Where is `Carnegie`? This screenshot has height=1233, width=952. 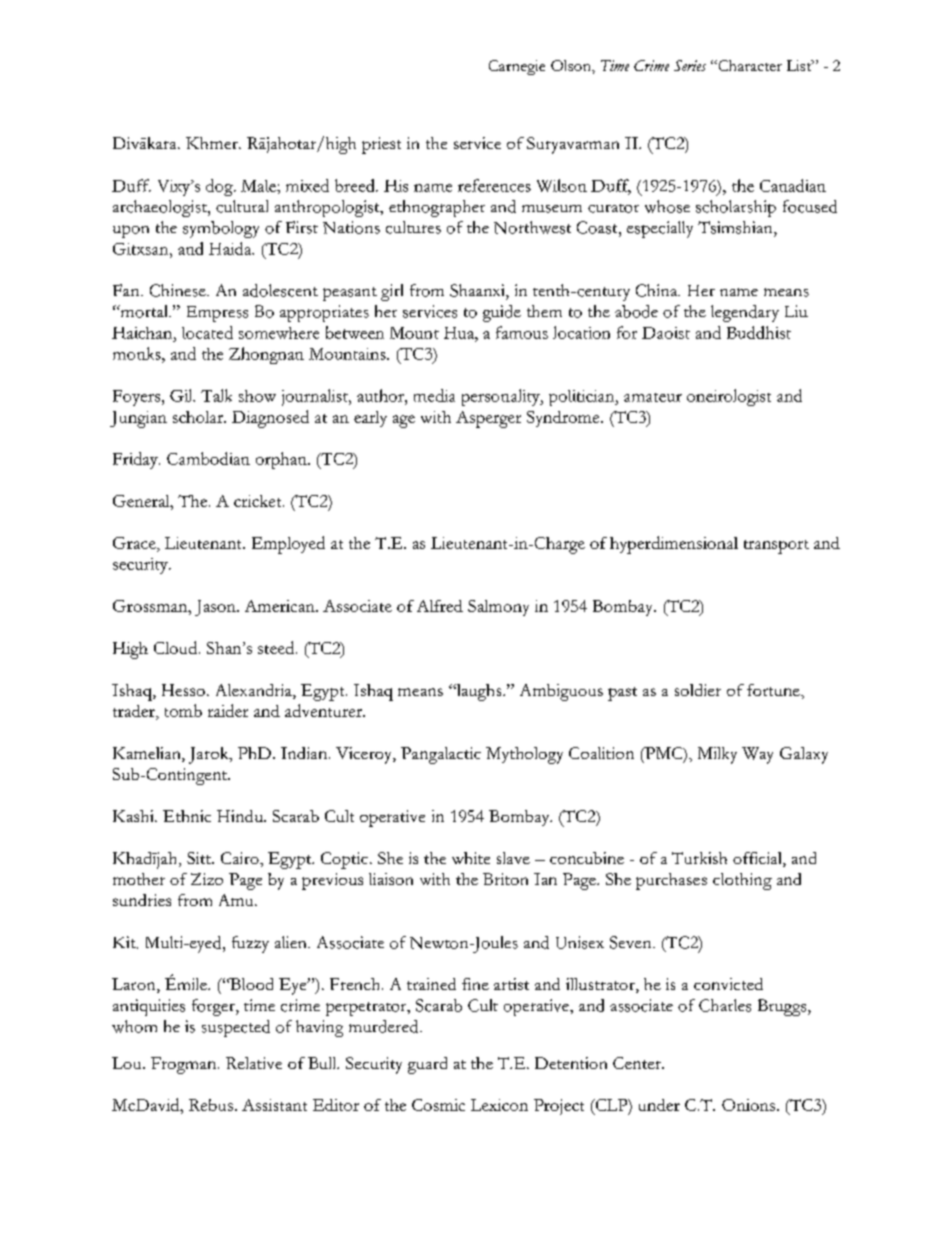
Carnegie is located at coordinates (517, 67).
